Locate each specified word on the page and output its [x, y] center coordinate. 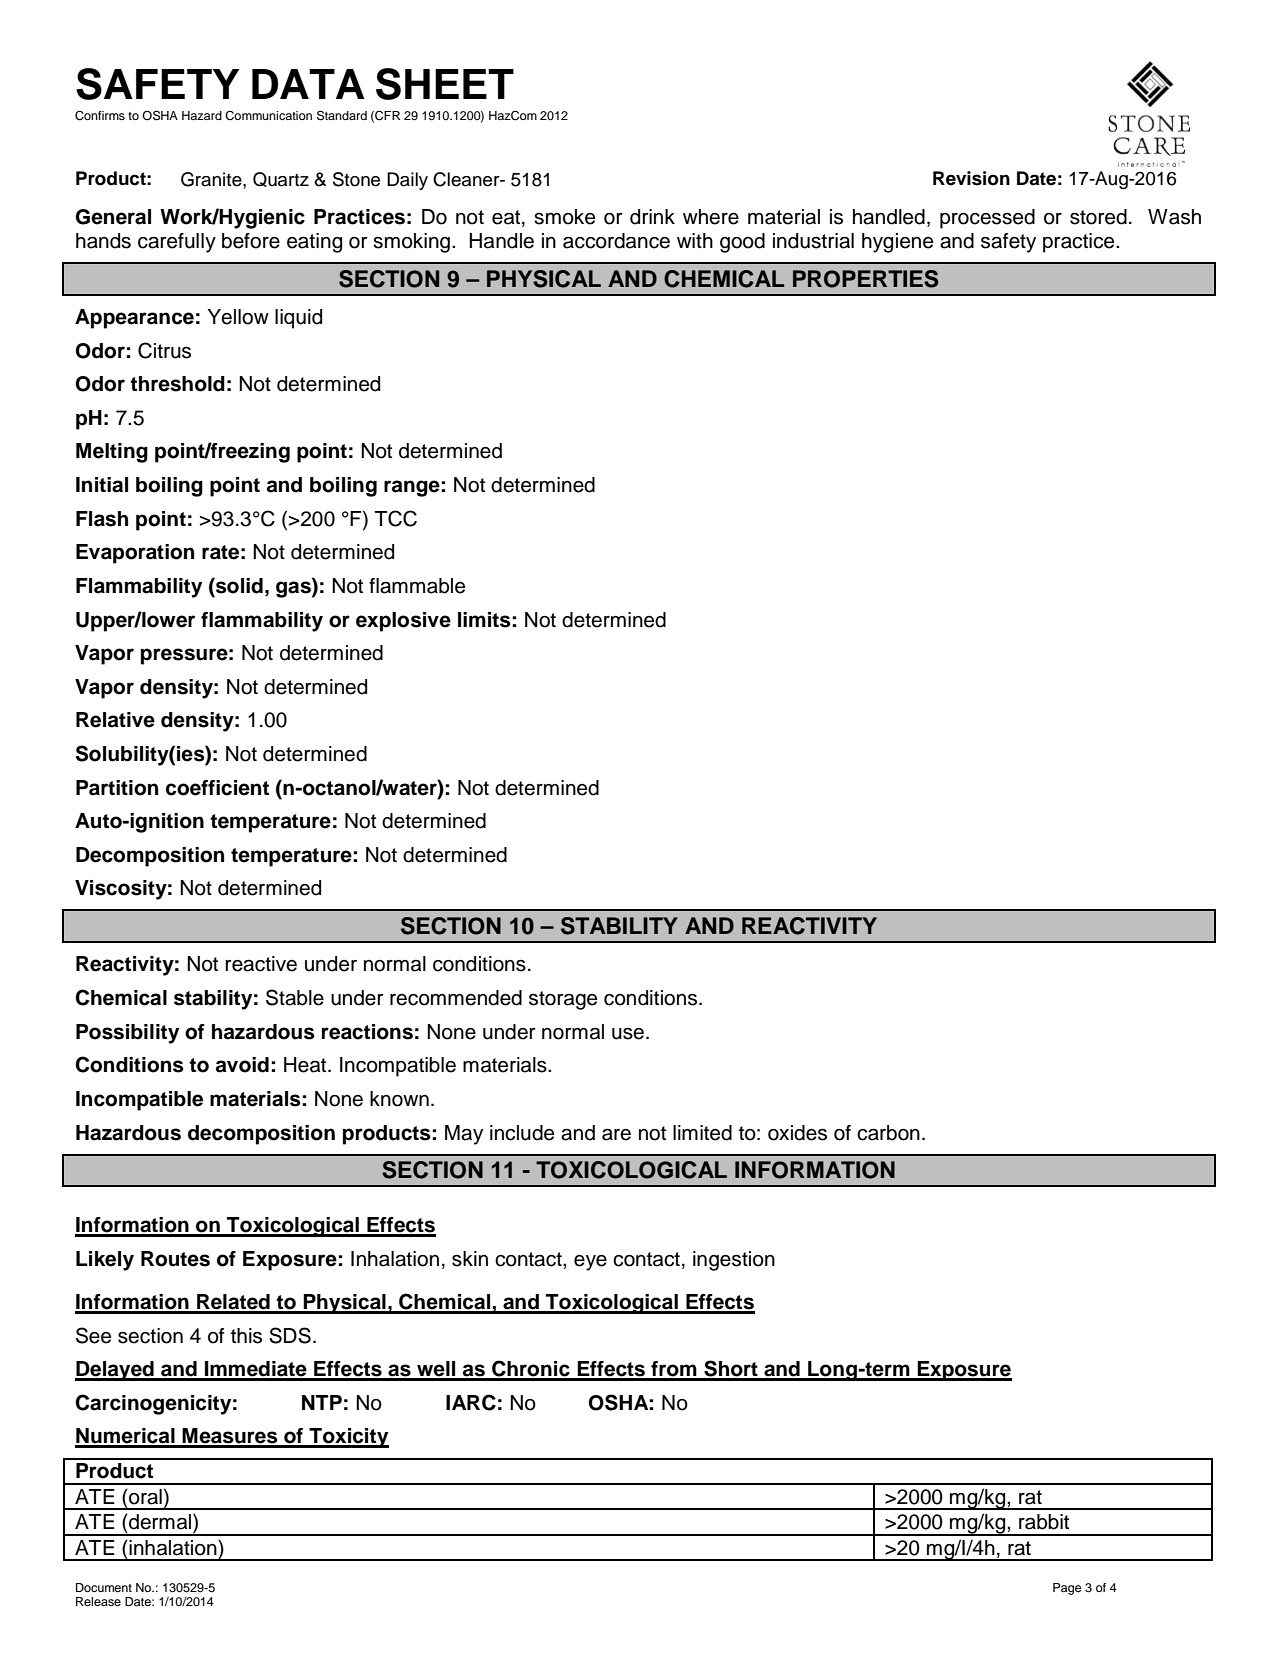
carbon [888, 1133]
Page [1067, 1589]
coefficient [217, 788]
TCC [396, 518]
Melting [112, 453]
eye [590, 1263]
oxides [797, 1133]
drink [652, 217]
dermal [160, 1521]
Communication [268, 116]
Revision [971, 178]
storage [563, 1000]
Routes [175, 1259]
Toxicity [348, 1438]
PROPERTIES [865, 279]
